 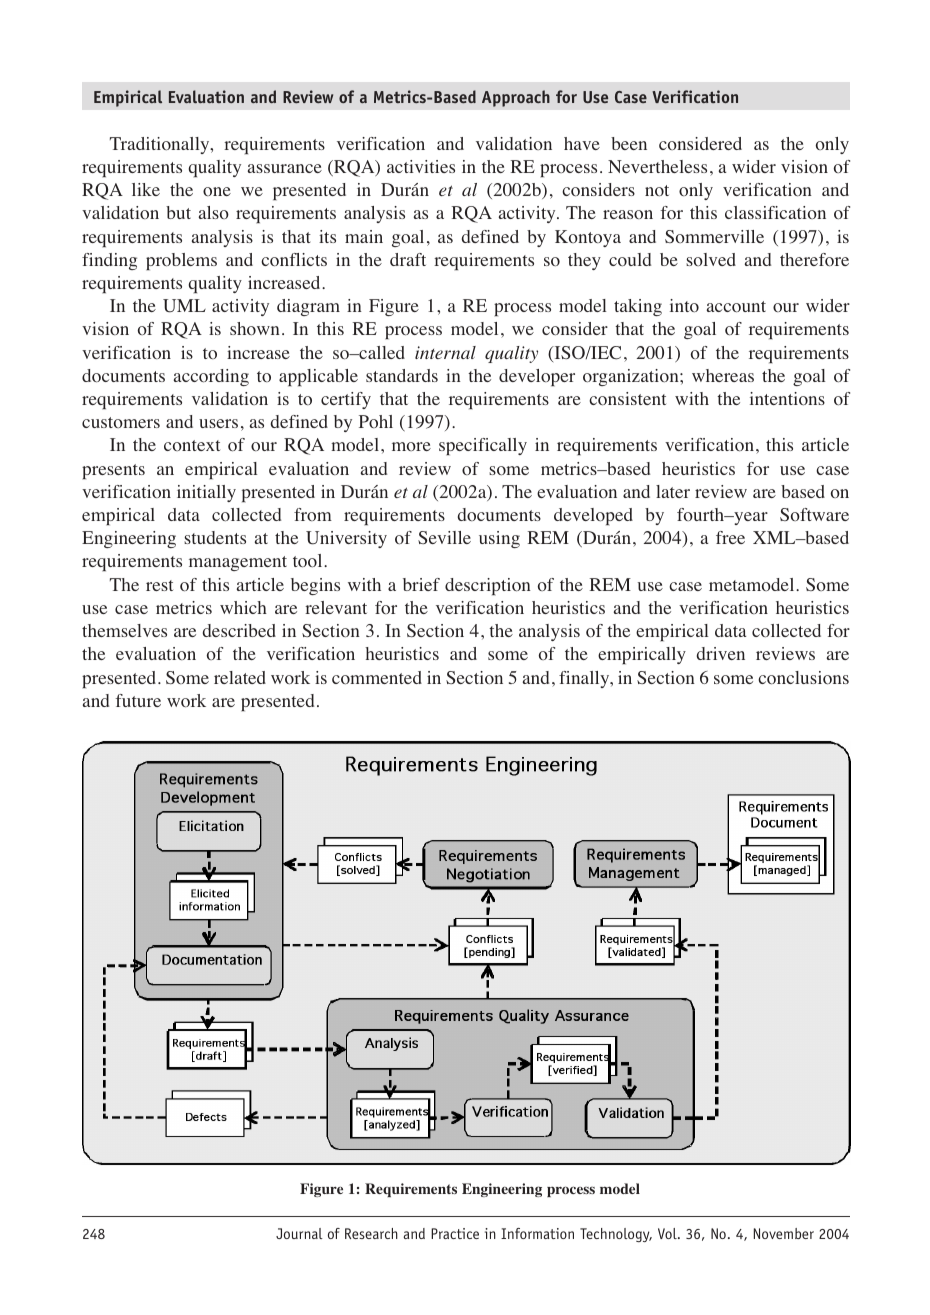 I want to click on Journal, so click(x=299, y=1233).
